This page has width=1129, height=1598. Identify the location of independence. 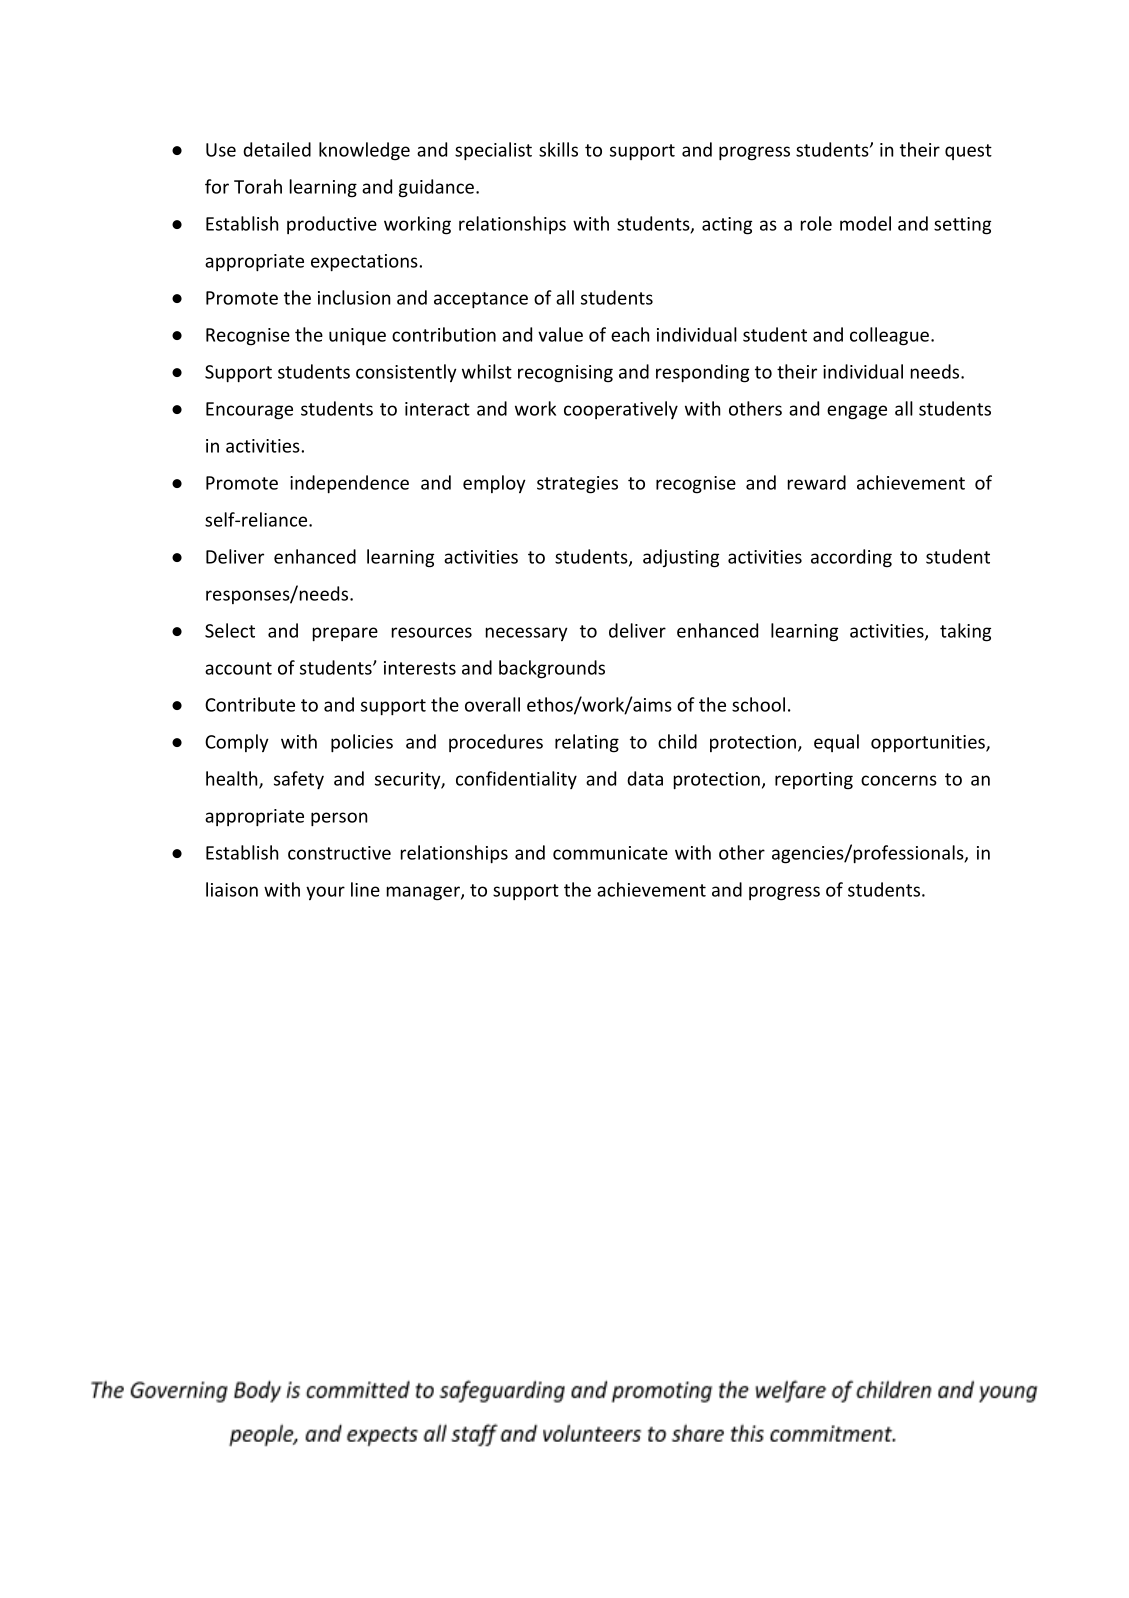
(349, 484).
